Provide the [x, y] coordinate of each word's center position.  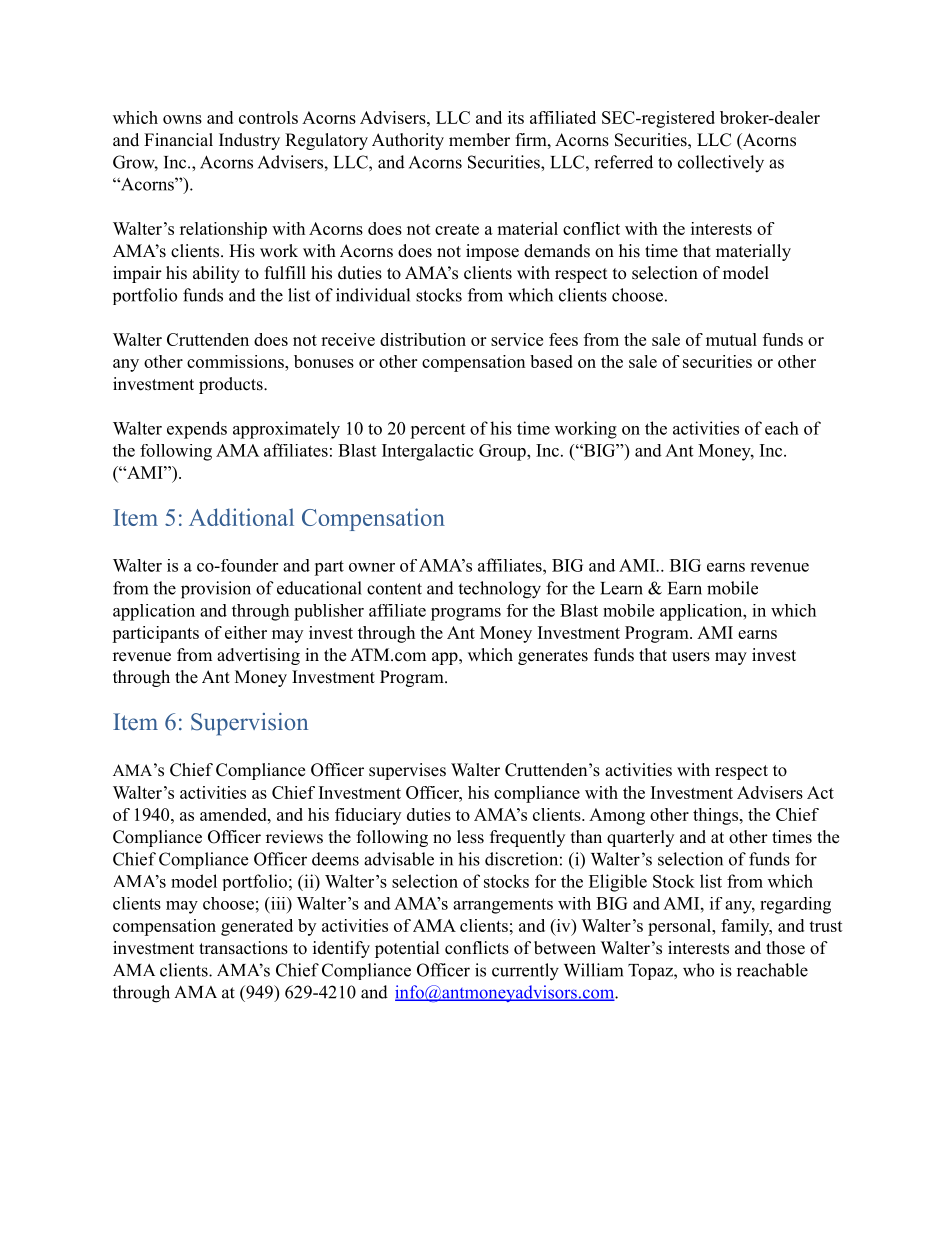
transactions [243, 948]
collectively [721, 164]
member [479, 140]
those [785, 948]
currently [525, 972]
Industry [249, 141]
